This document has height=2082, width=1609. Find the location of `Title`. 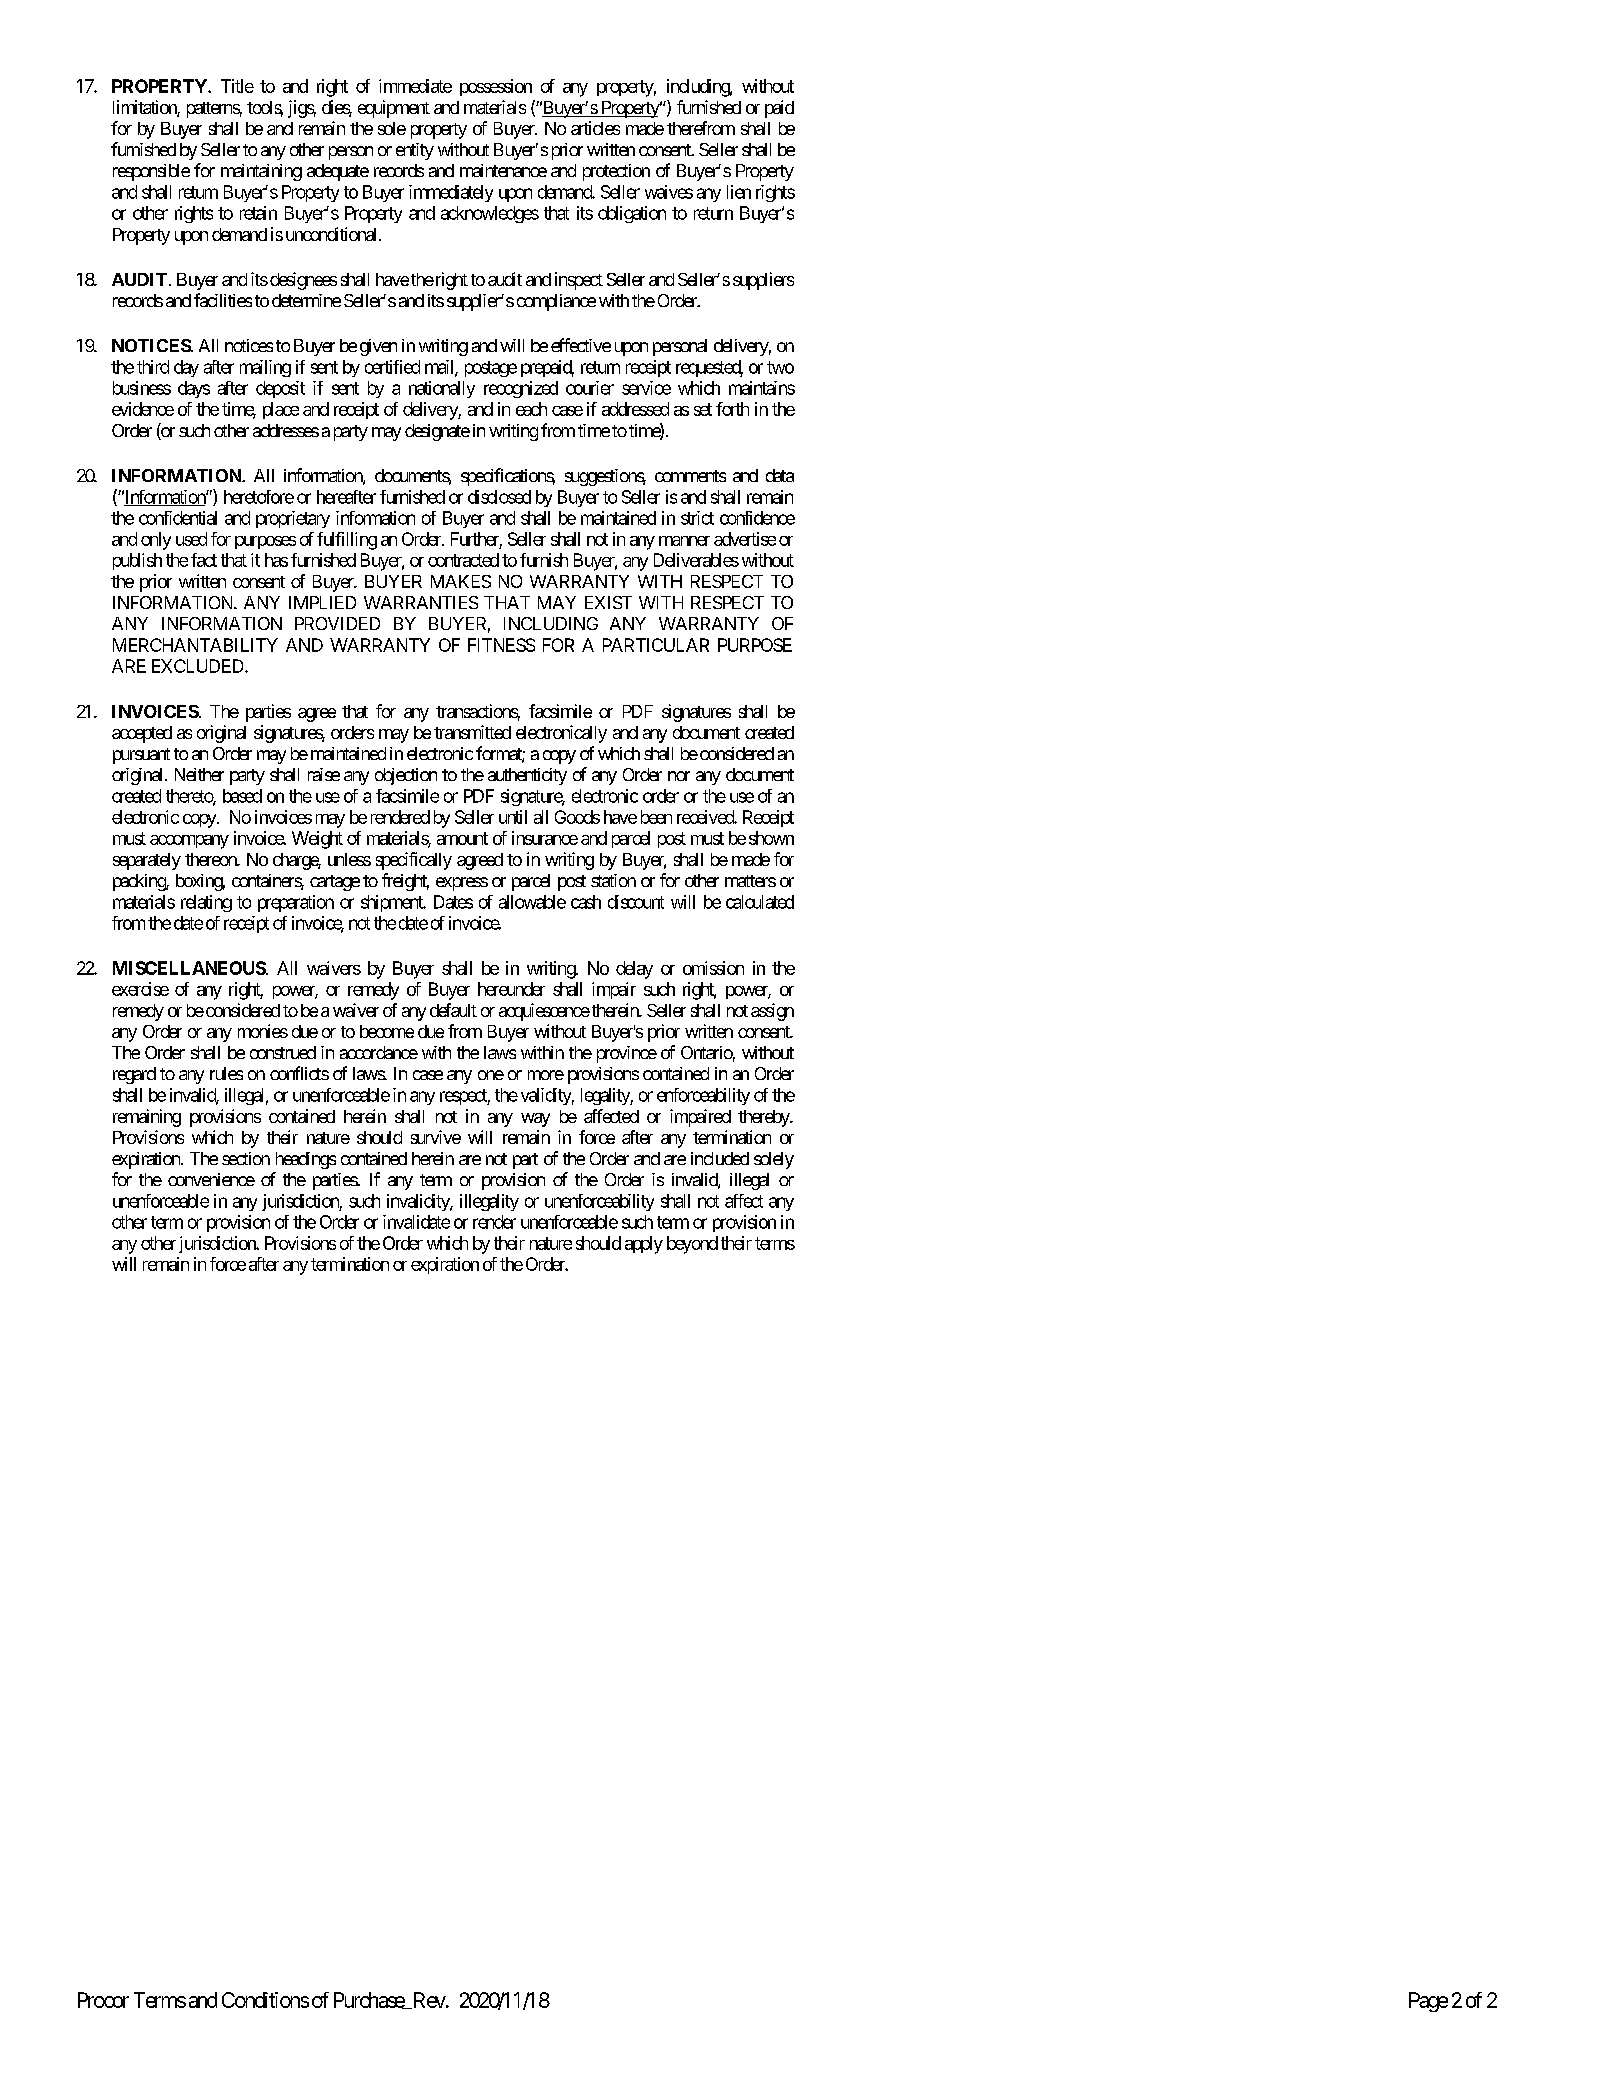

Title is located at coordinates (237, 86).
